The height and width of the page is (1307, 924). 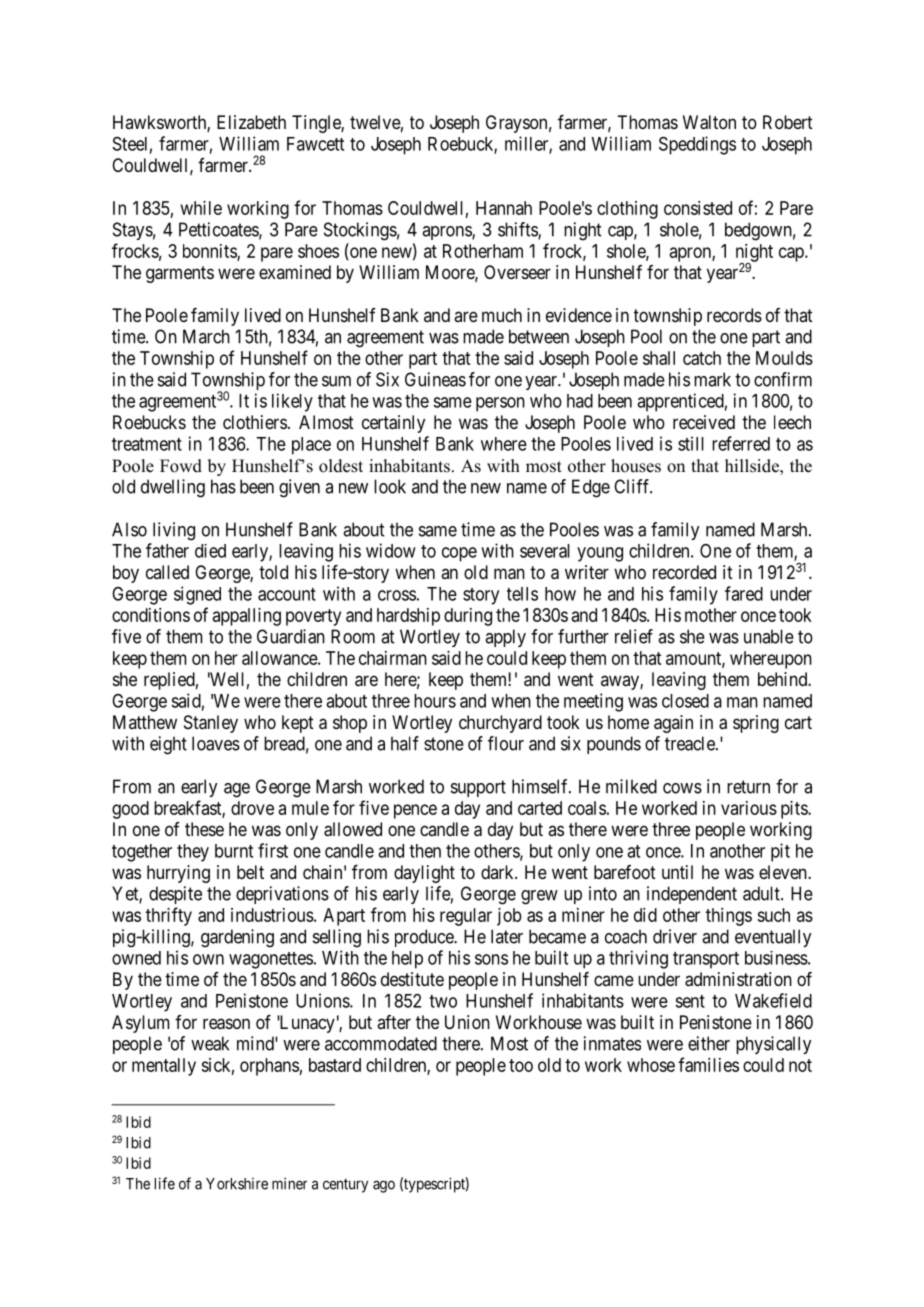 I want to click on unable, so click(x=769, y=636).
